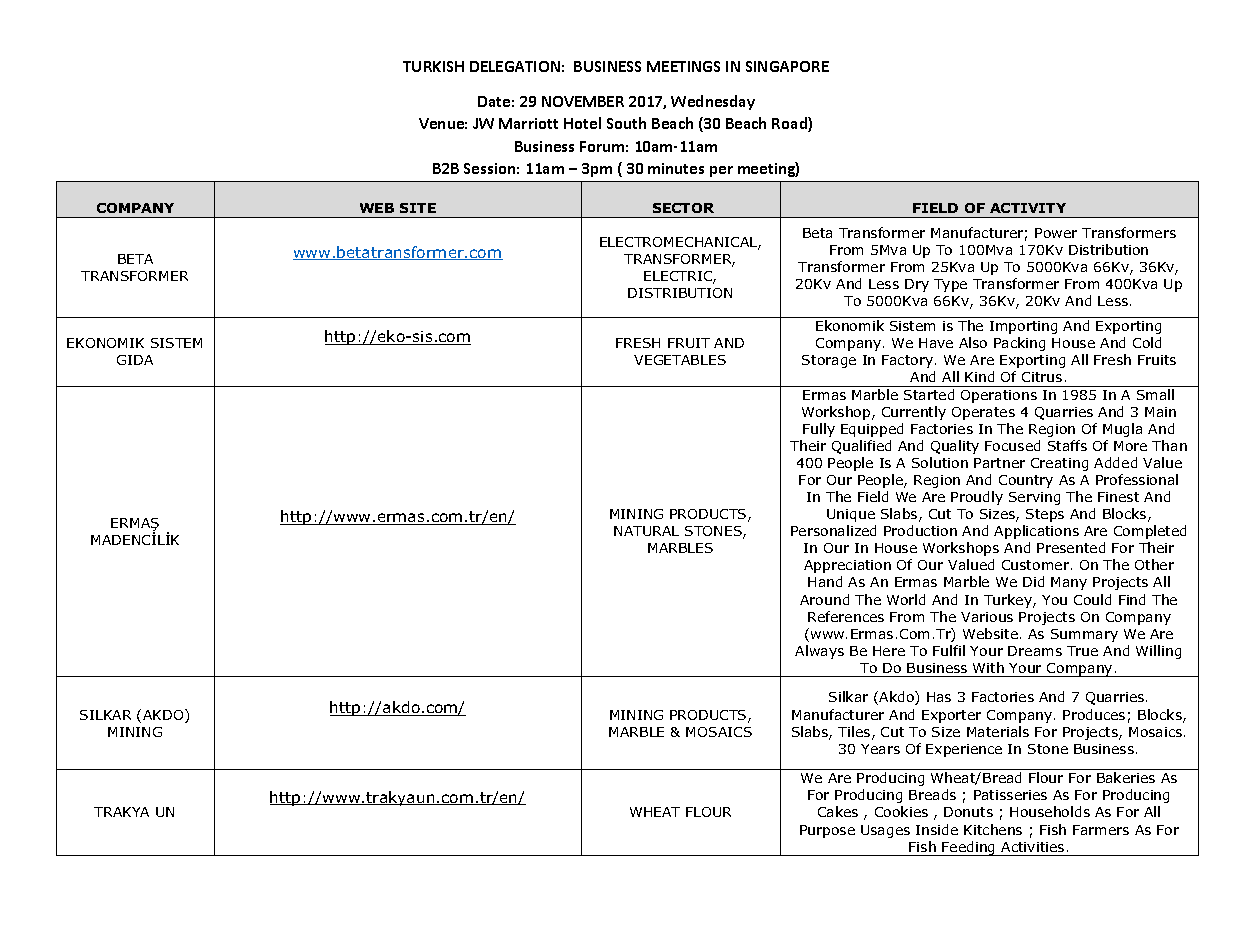 The image size is (1233, 952). I want to click on Fully, so click(819, 430).
